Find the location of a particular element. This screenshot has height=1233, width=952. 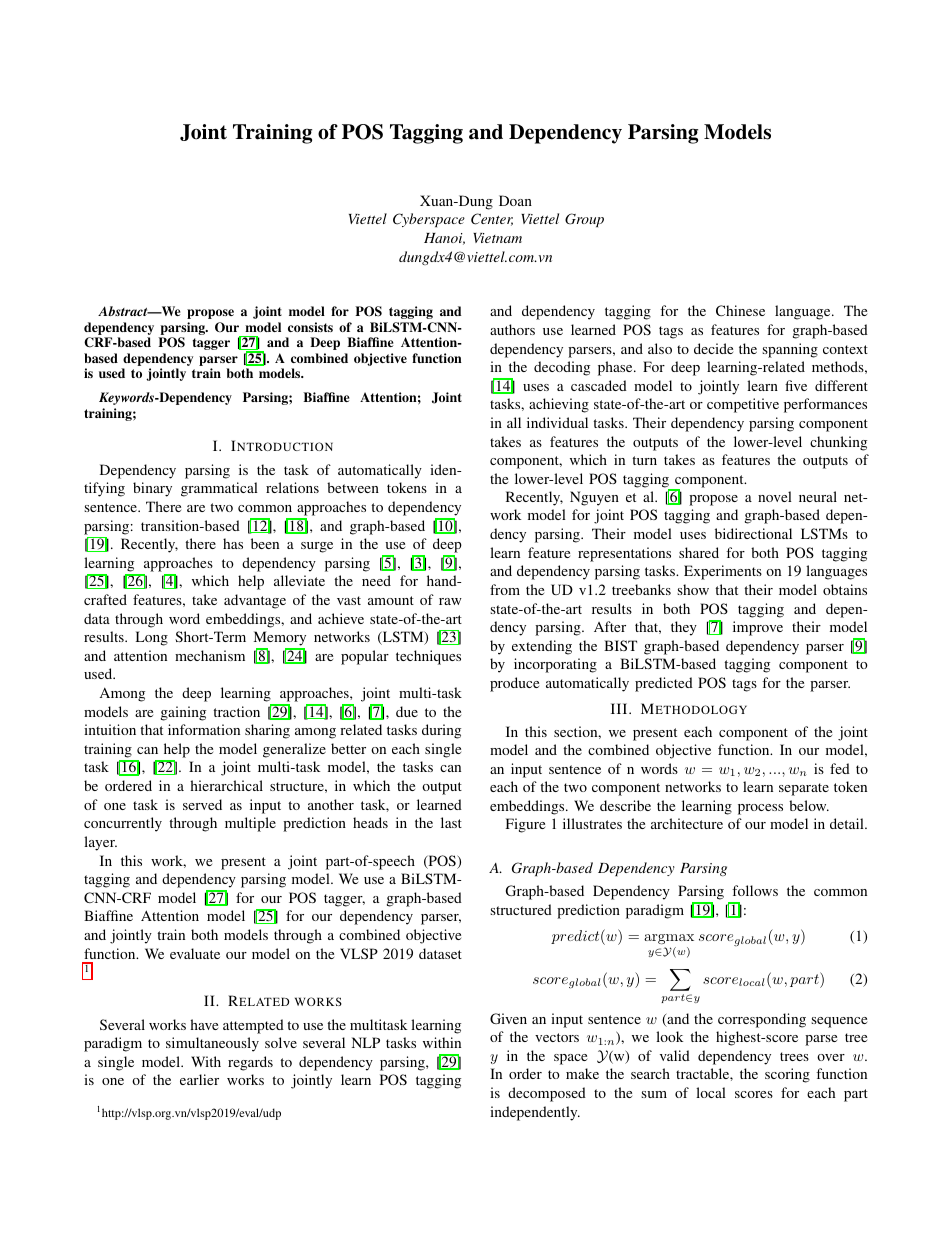

follows is located at coordinates (755, 890).
